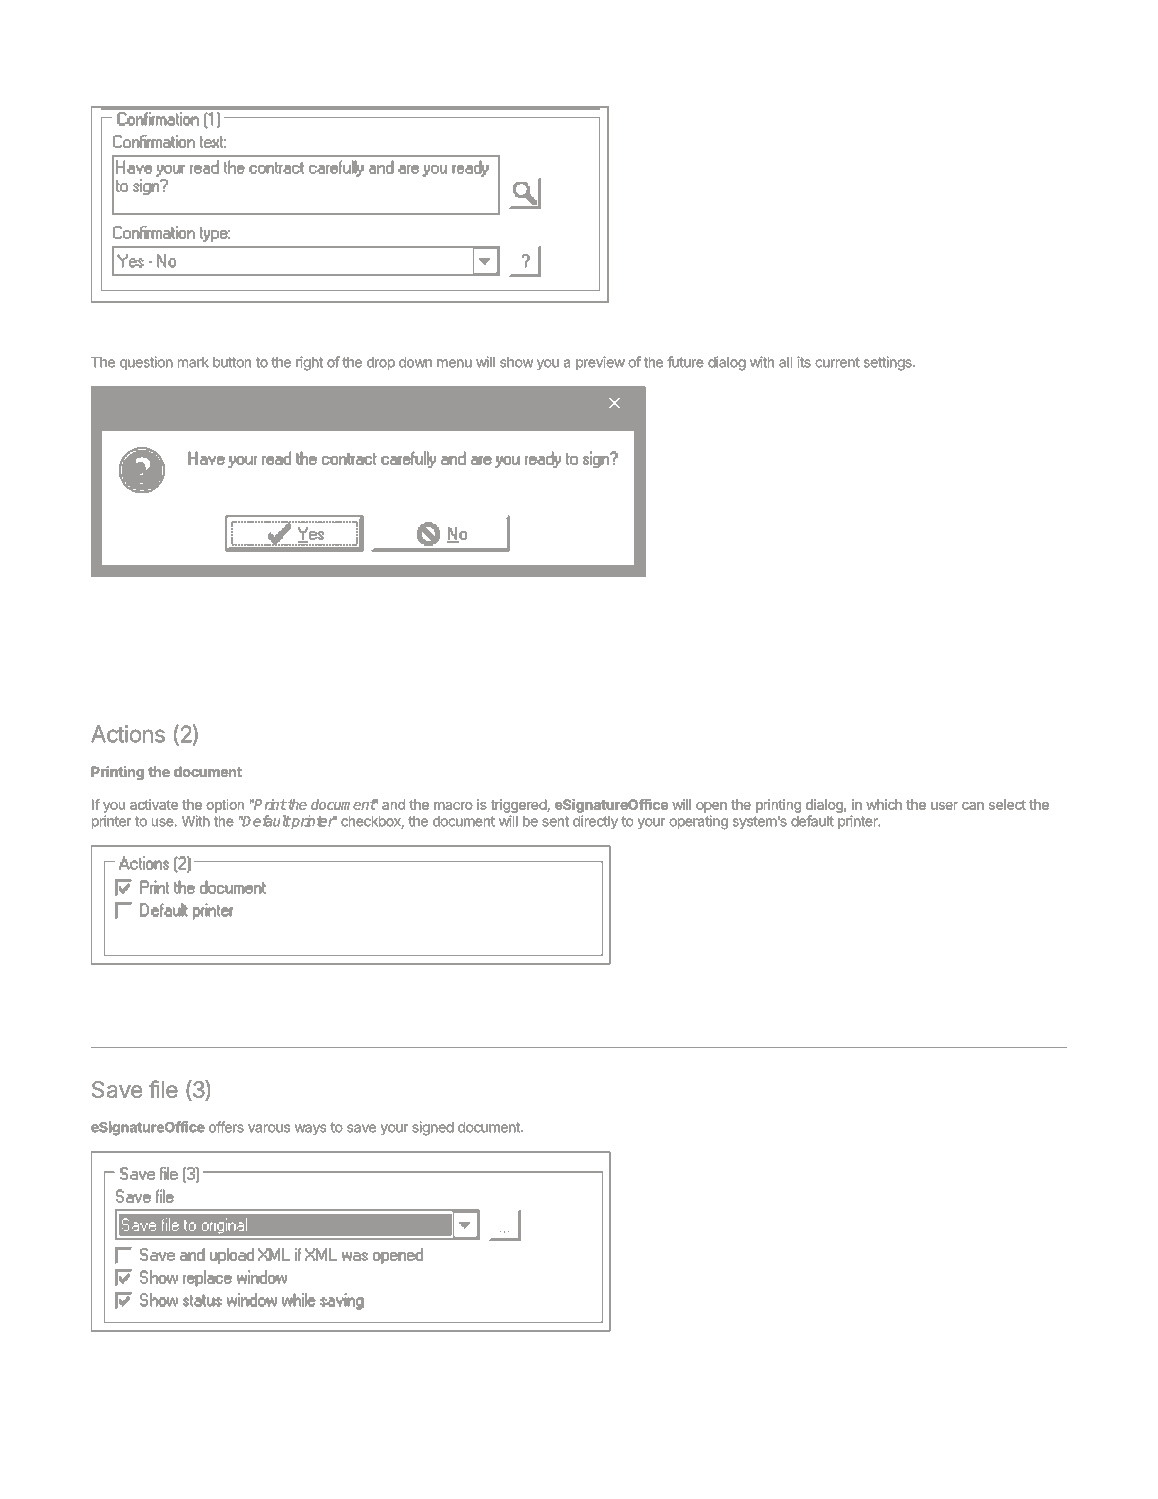 The height and width of the screenshot is (1499, 1158). What do you see at coordinates (600, 363) in the screenshot?
I see `preview` at bounding box center [600, 363].
